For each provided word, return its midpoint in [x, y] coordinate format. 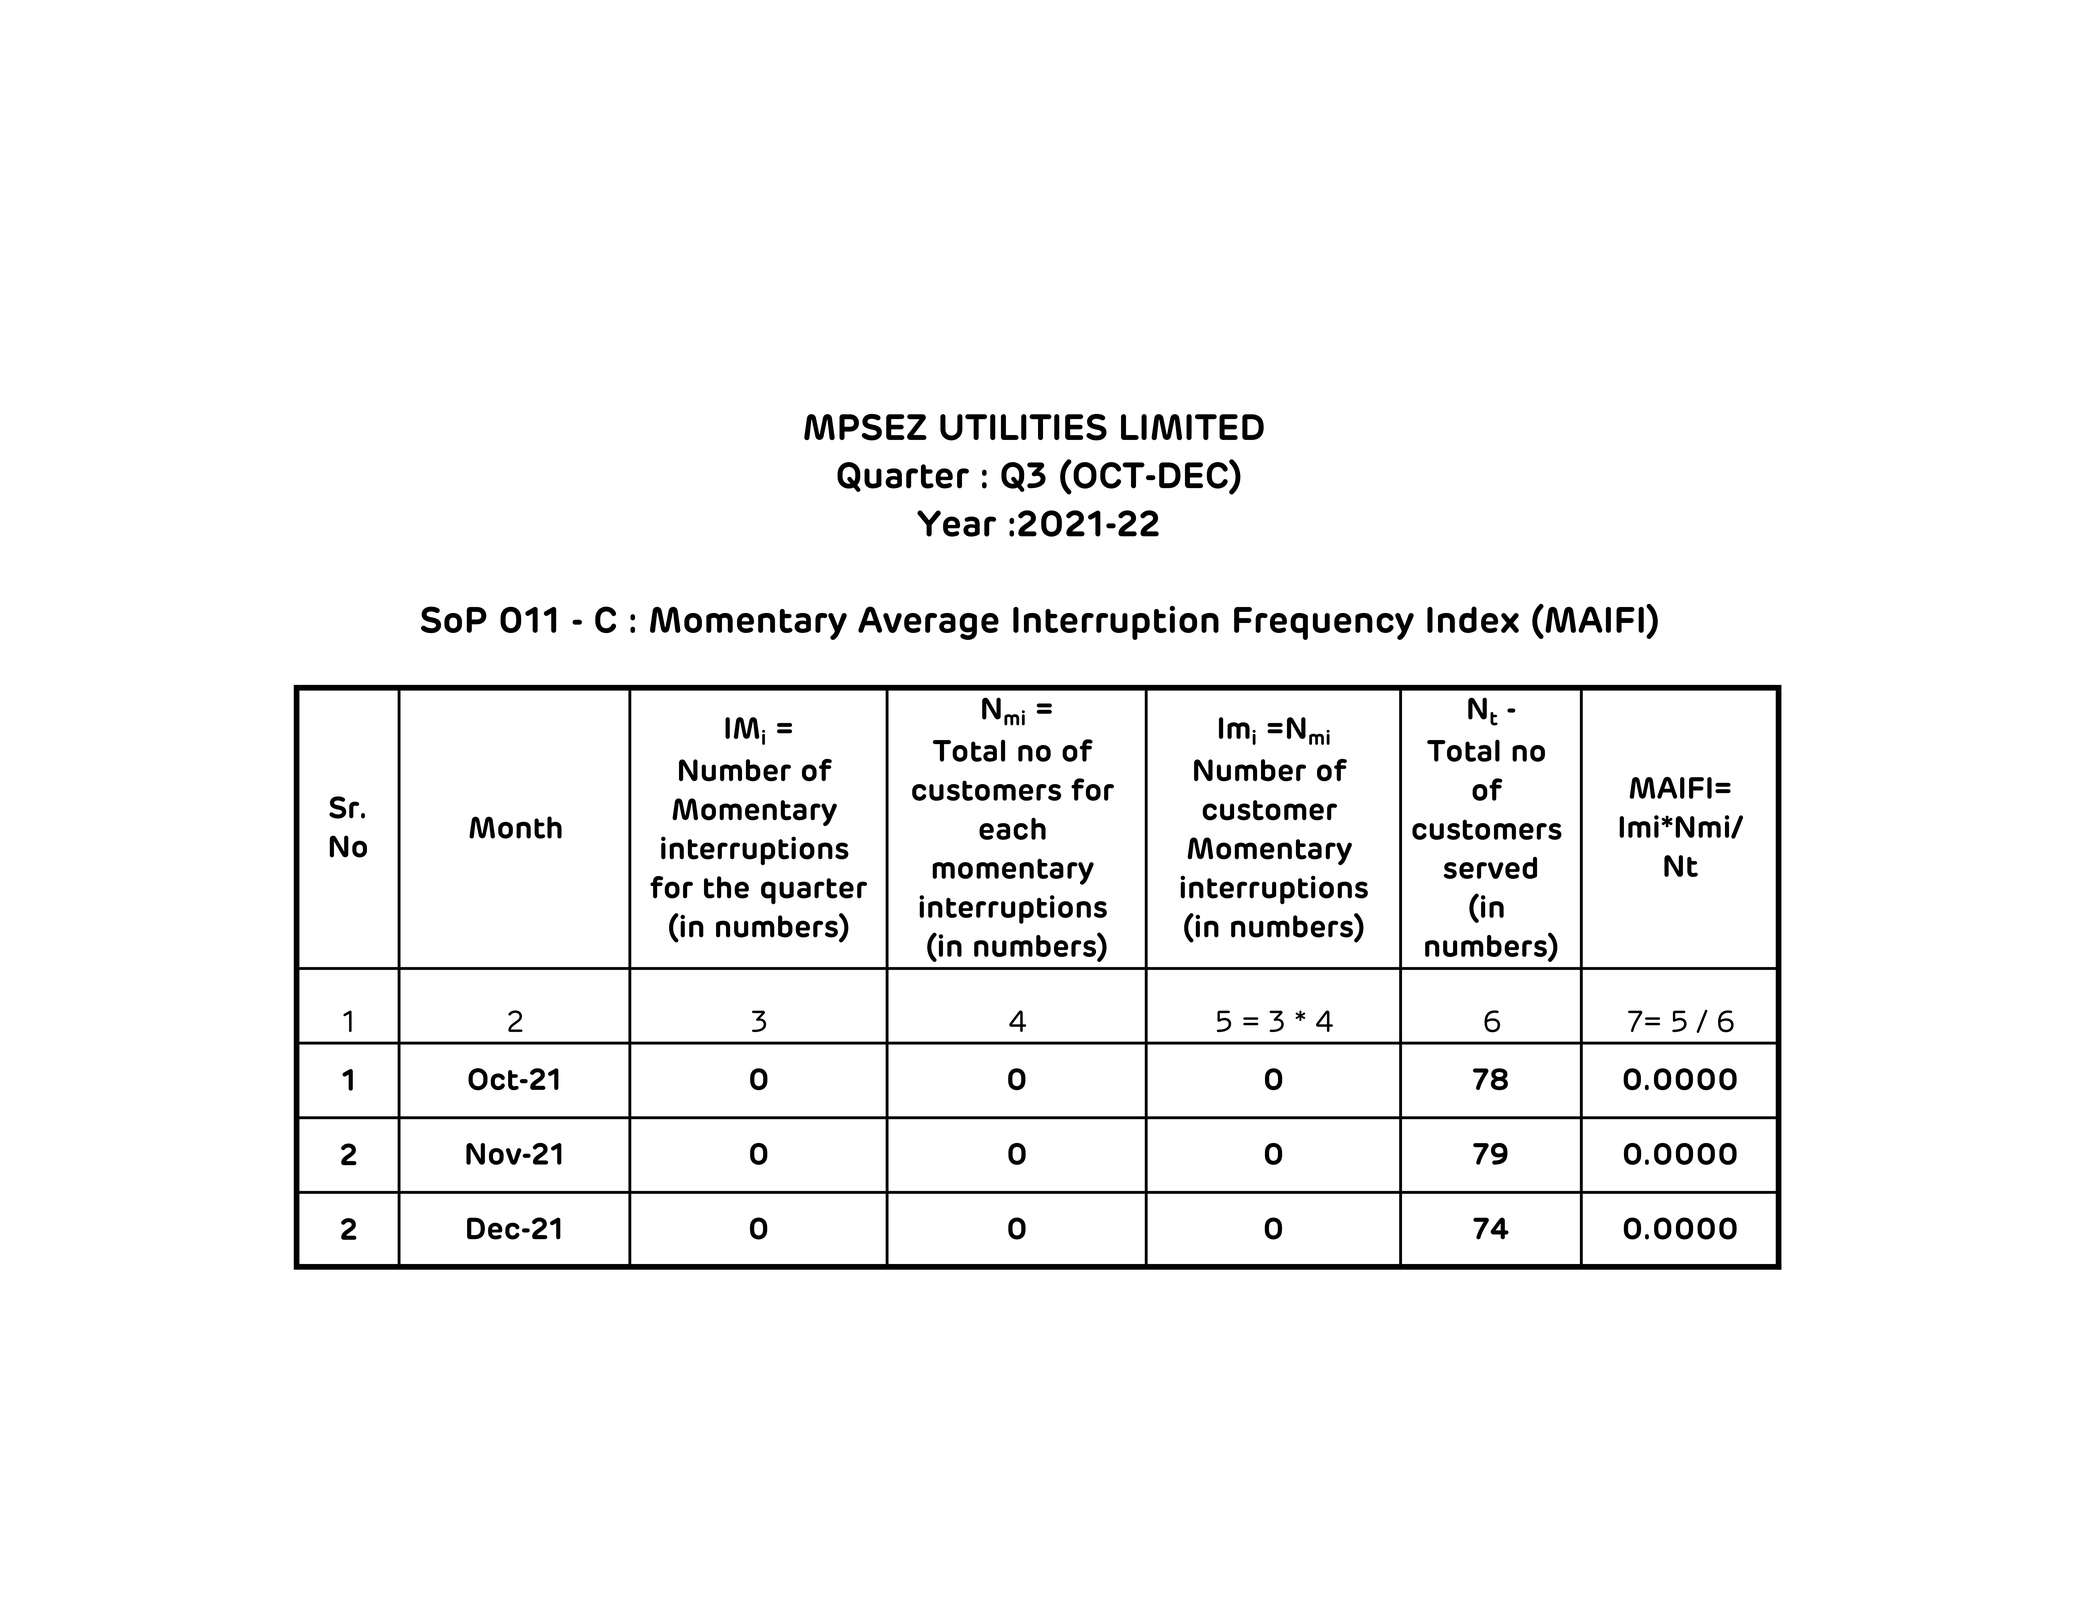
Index [1473, 619]
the [726, 887]
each [1012, 828]
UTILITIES [1023, 427]
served [1490, 868]
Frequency [1324, 623]
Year [956, 523]
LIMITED [1192, 427]
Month [515, 827]
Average [928, 623]
